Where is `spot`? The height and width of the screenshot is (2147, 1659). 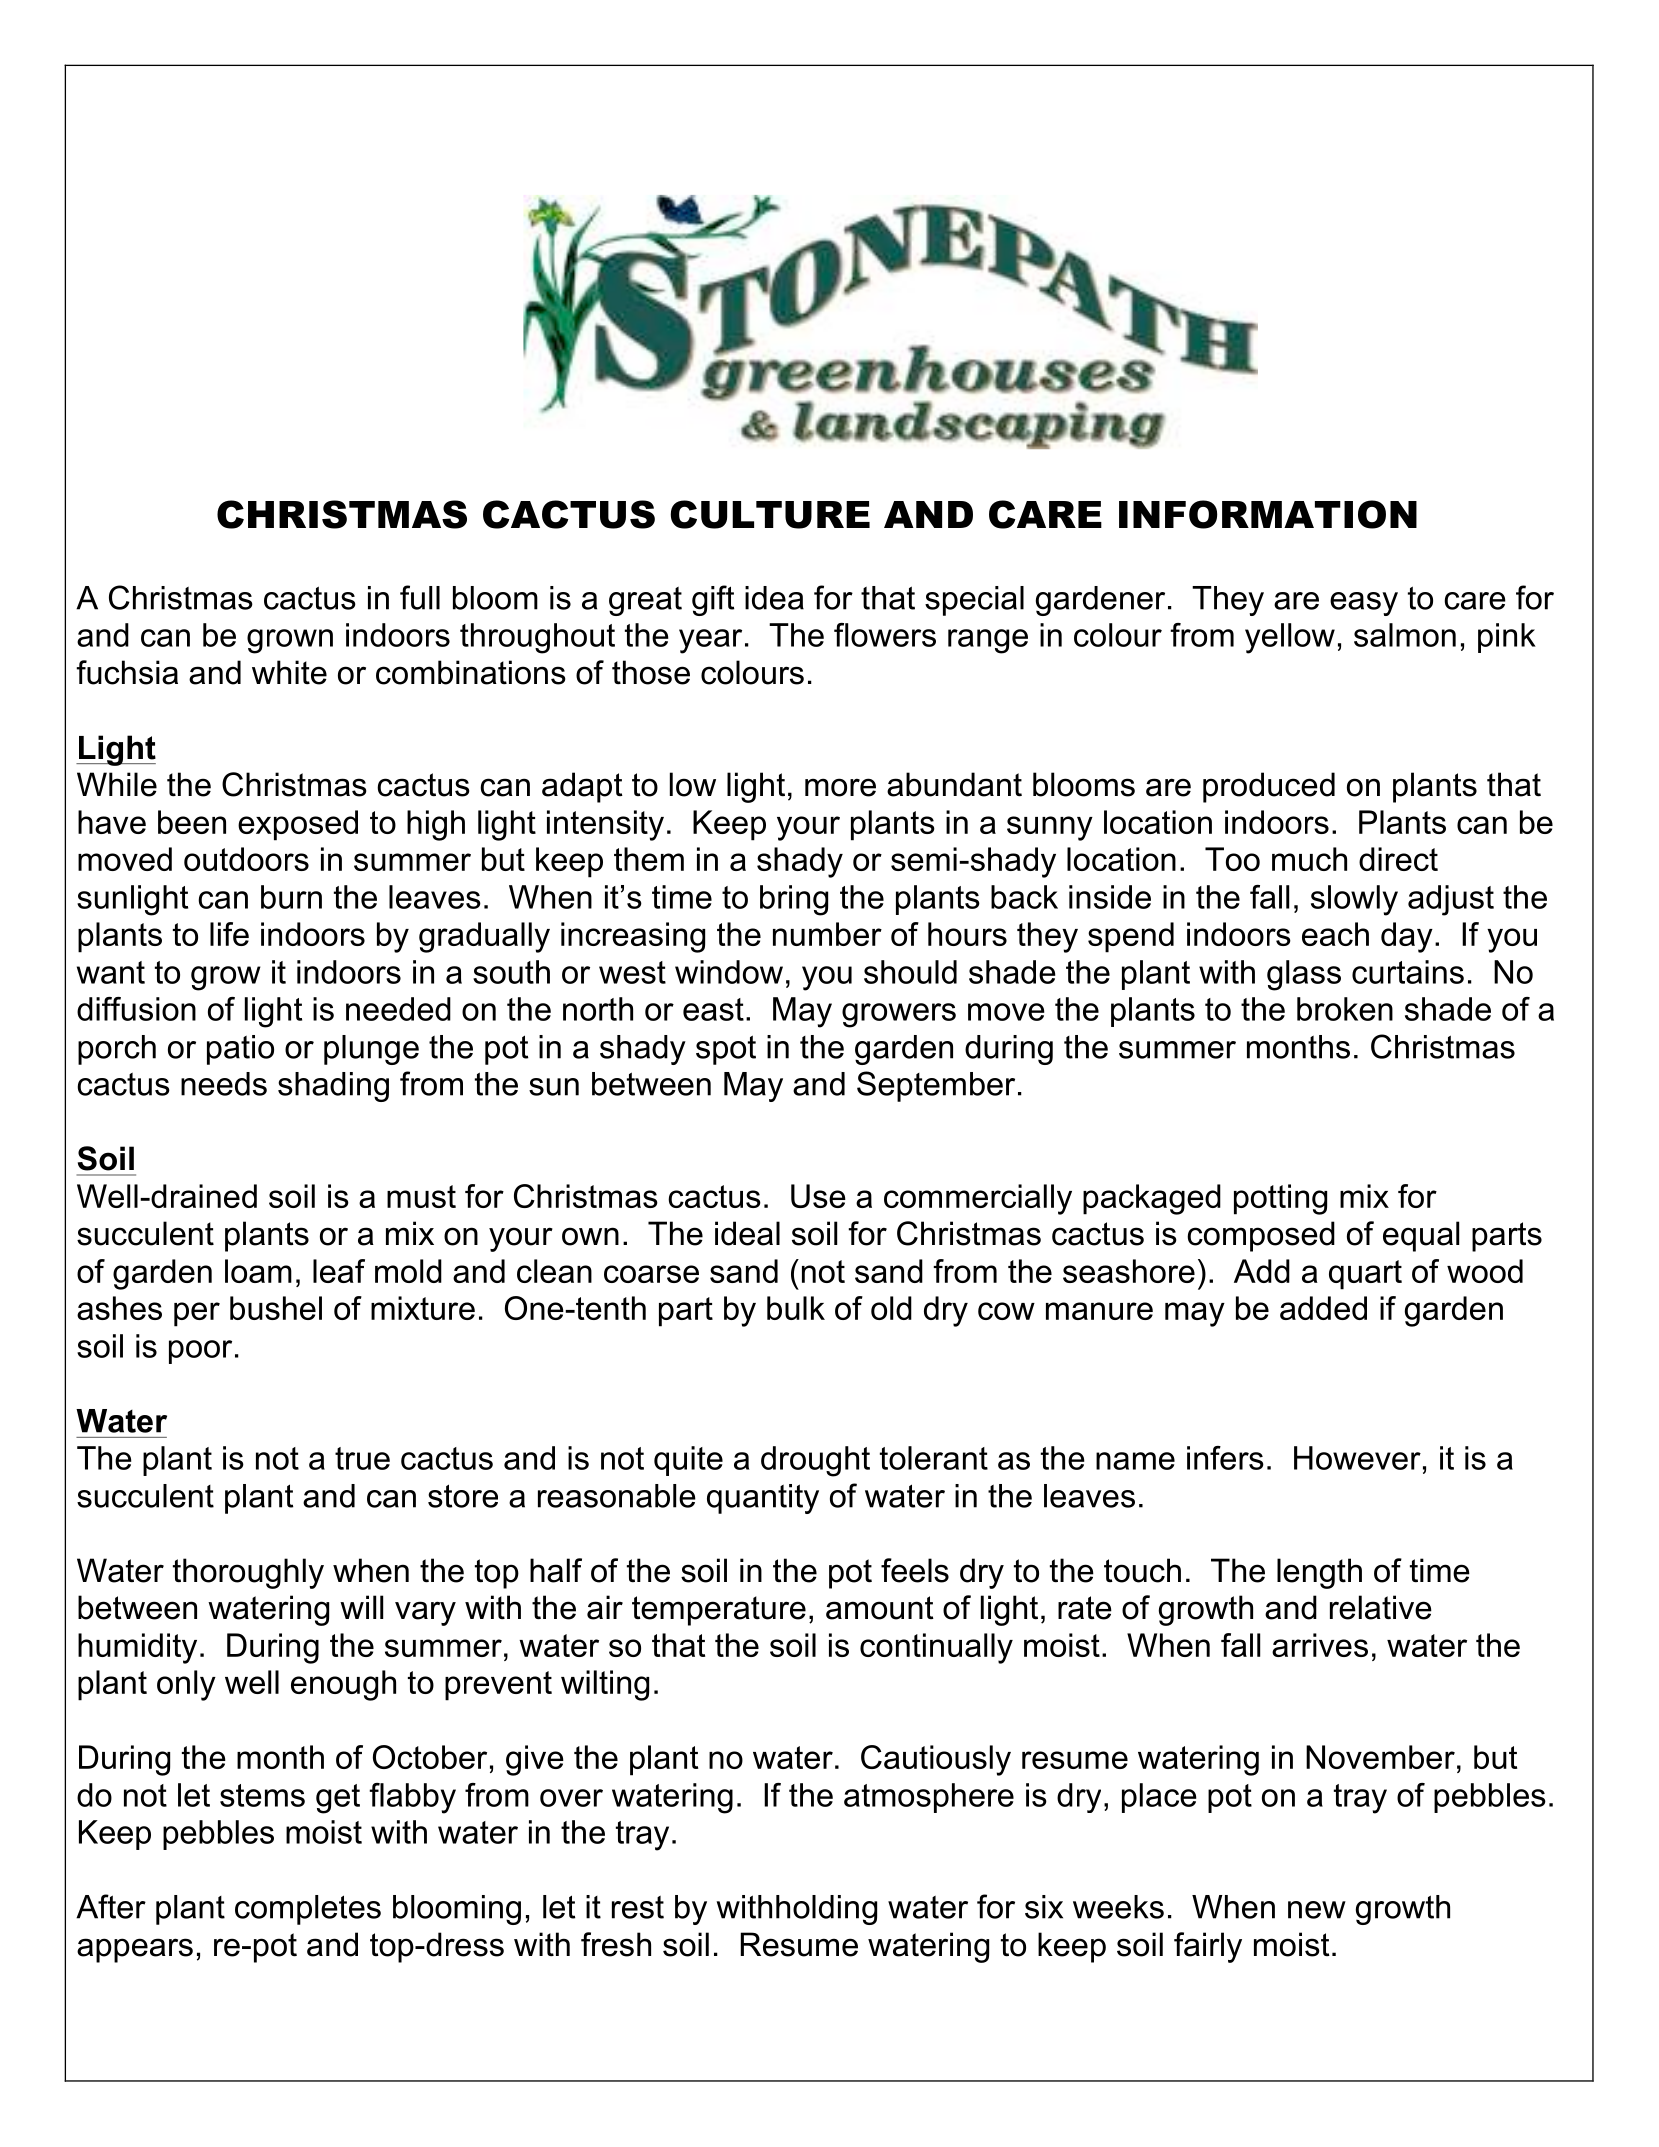
spot is located at coordinates (726, 1050).
